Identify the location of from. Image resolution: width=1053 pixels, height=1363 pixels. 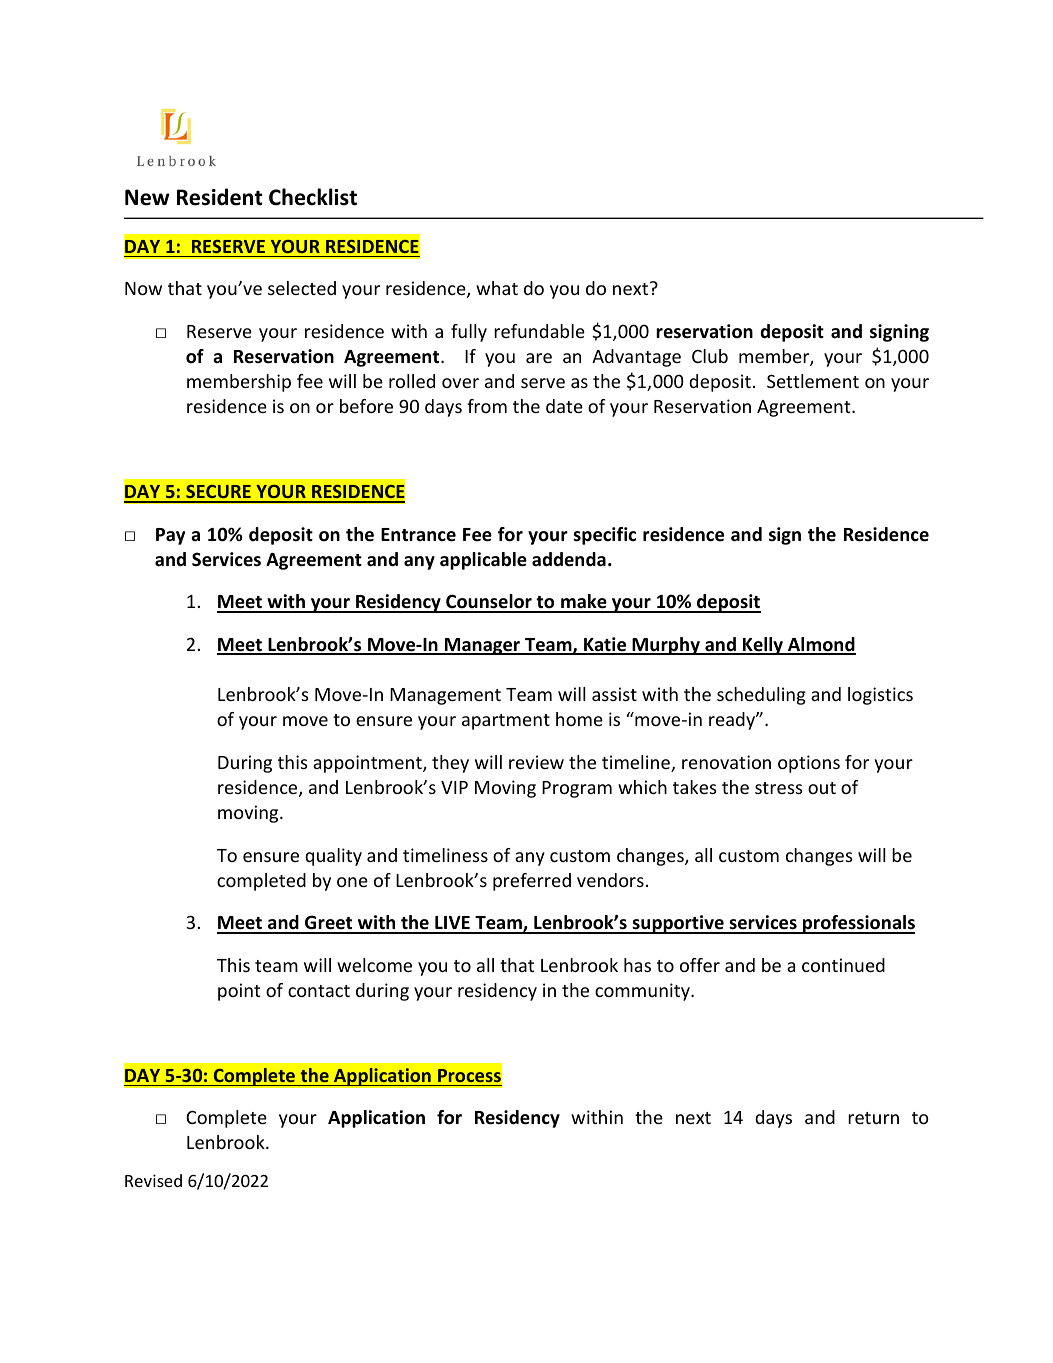
(487, 406).
